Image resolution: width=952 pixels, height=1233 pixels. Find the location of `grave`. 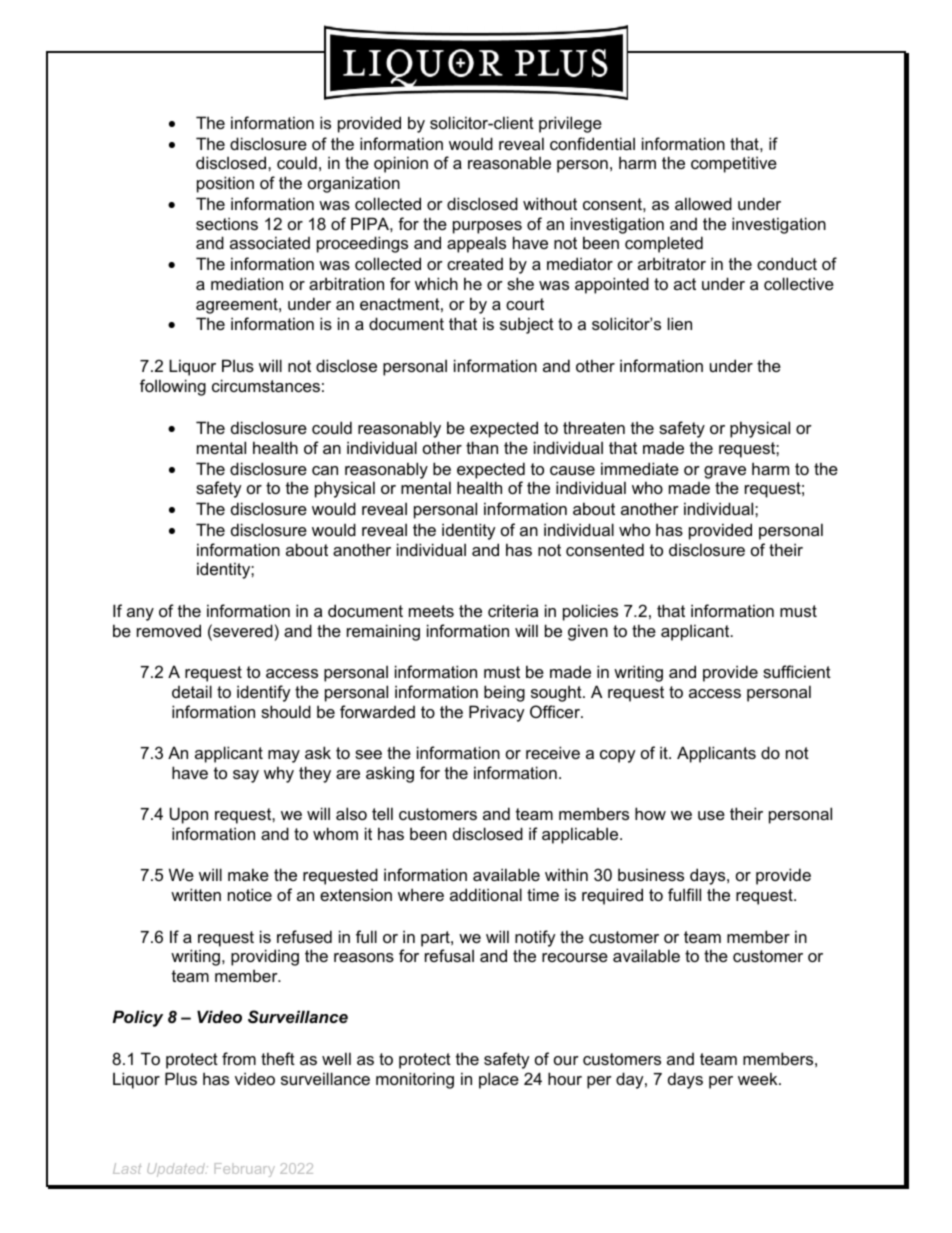

grave is located at coordinates (725, 472).
